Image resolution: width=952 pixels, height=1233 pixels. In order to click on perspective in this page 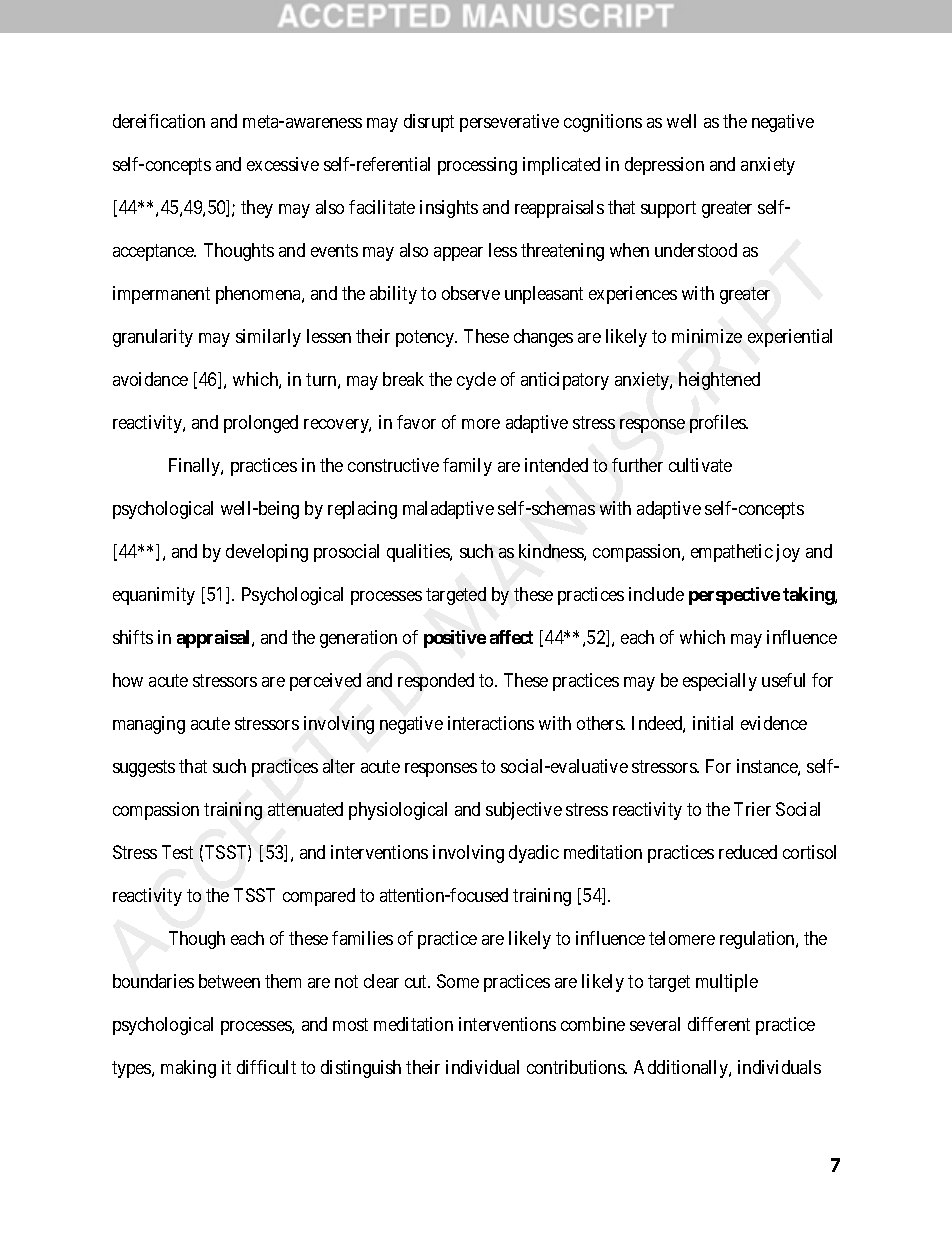, I will do `click(734, 596)`.
